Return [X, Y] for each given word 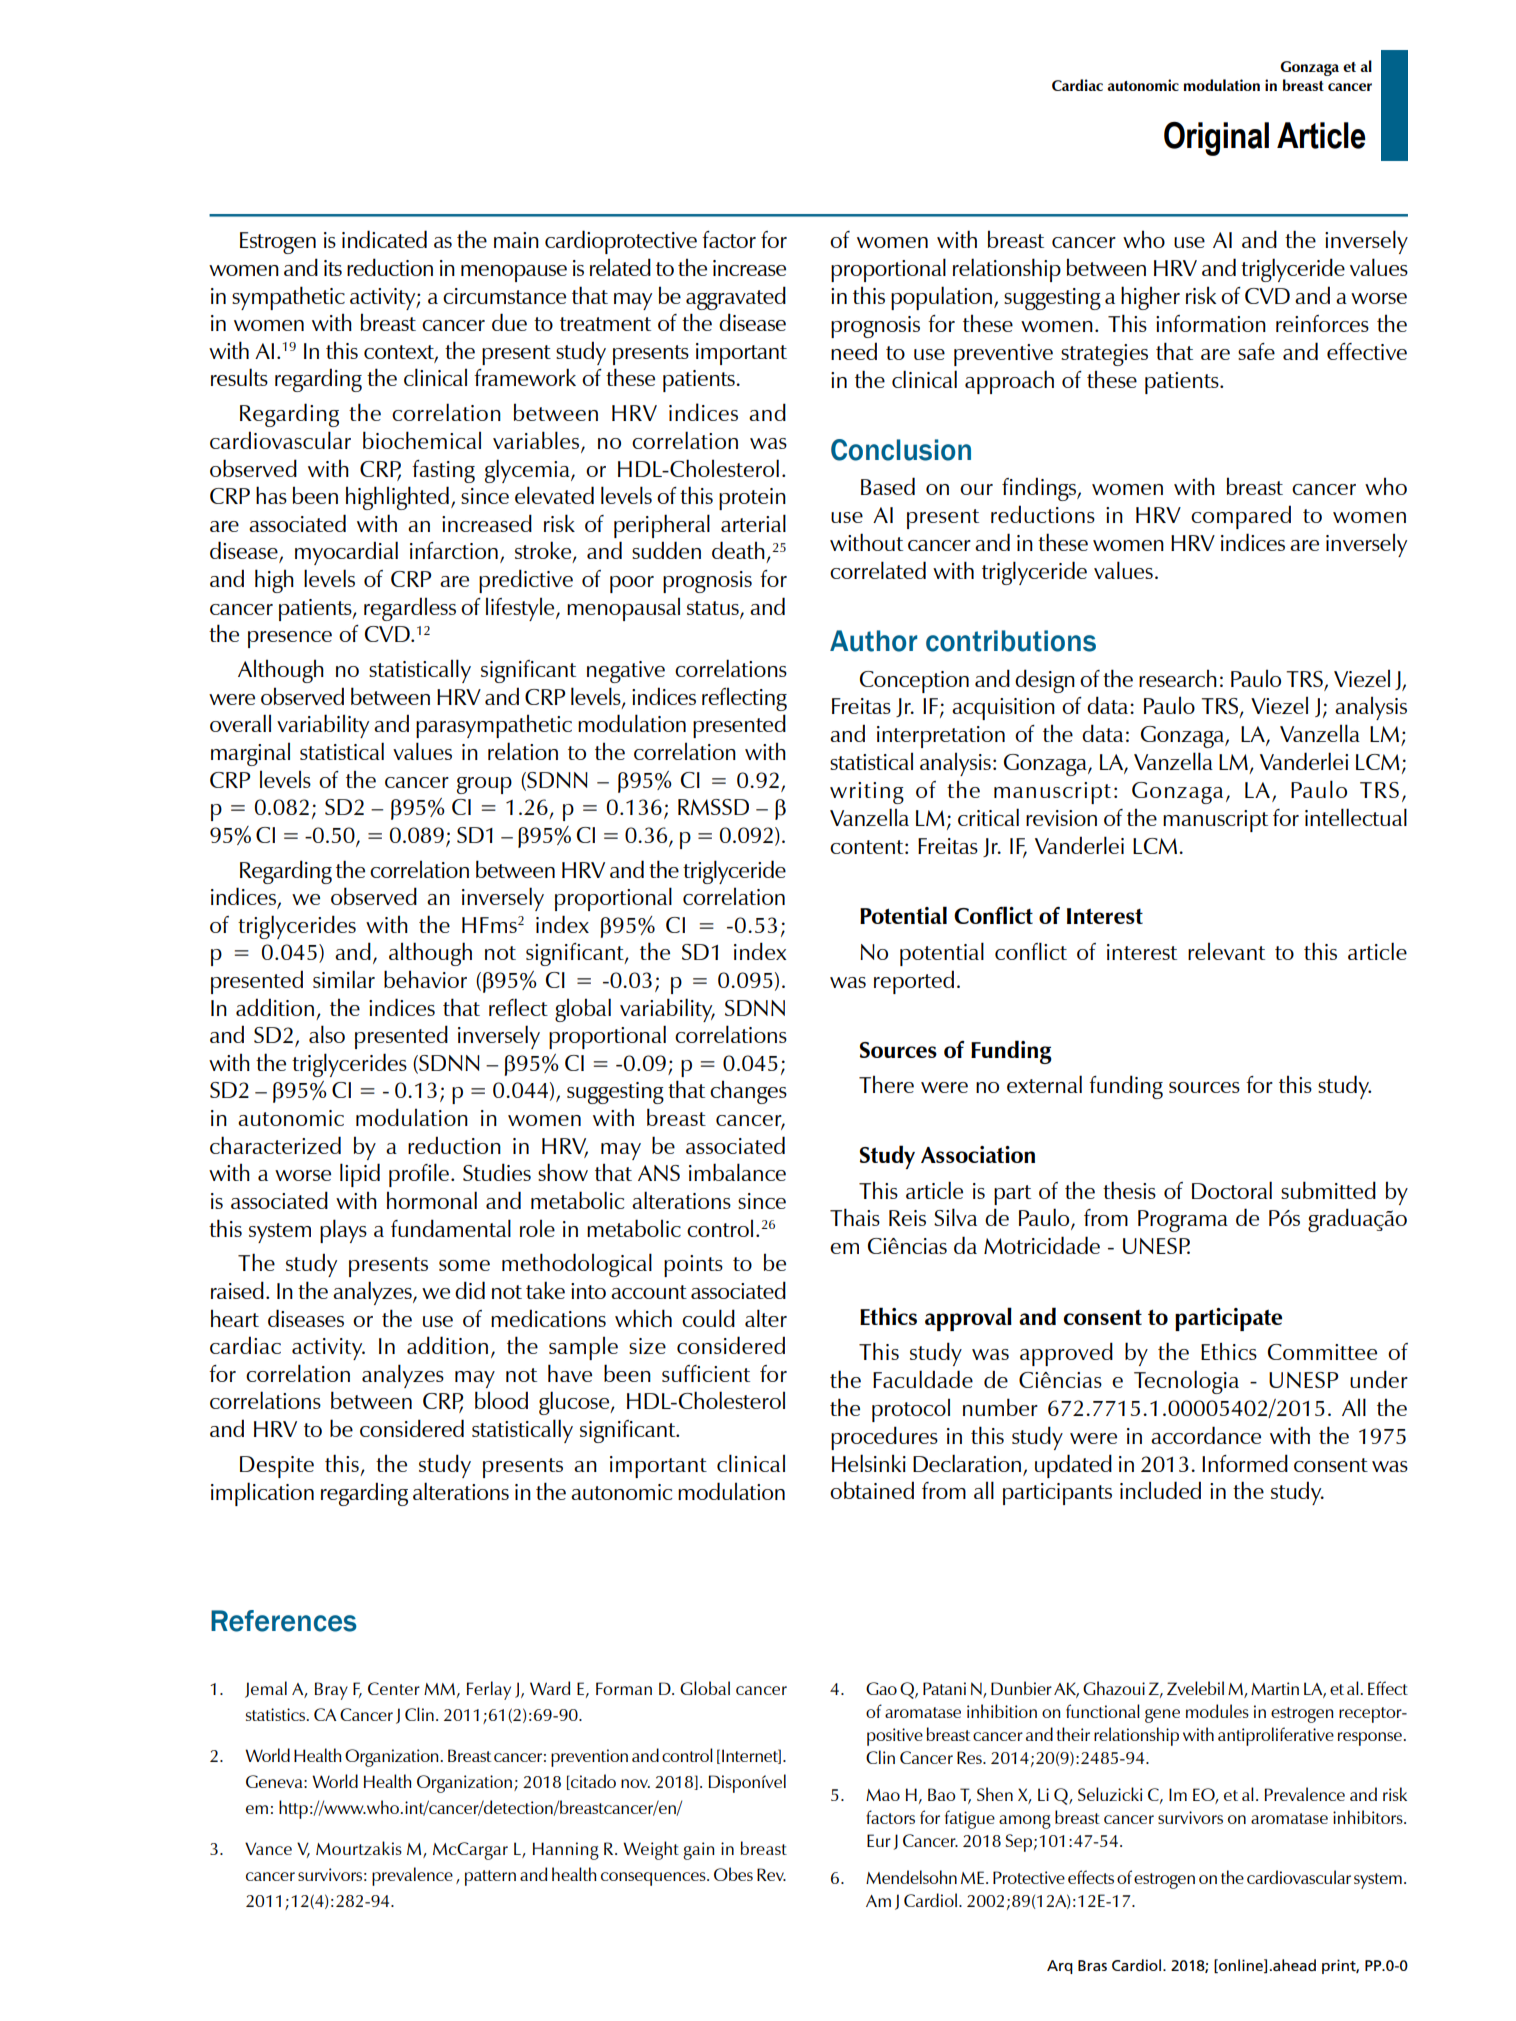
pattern [490, 1878]
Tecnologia [1186, 1382]
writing [867, 793]
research [1178, 678]
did [470, 1290]
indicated [384, 239]
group [484, 785]
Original [1216, 139]
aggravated [736, 298]
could [708, 1318]
